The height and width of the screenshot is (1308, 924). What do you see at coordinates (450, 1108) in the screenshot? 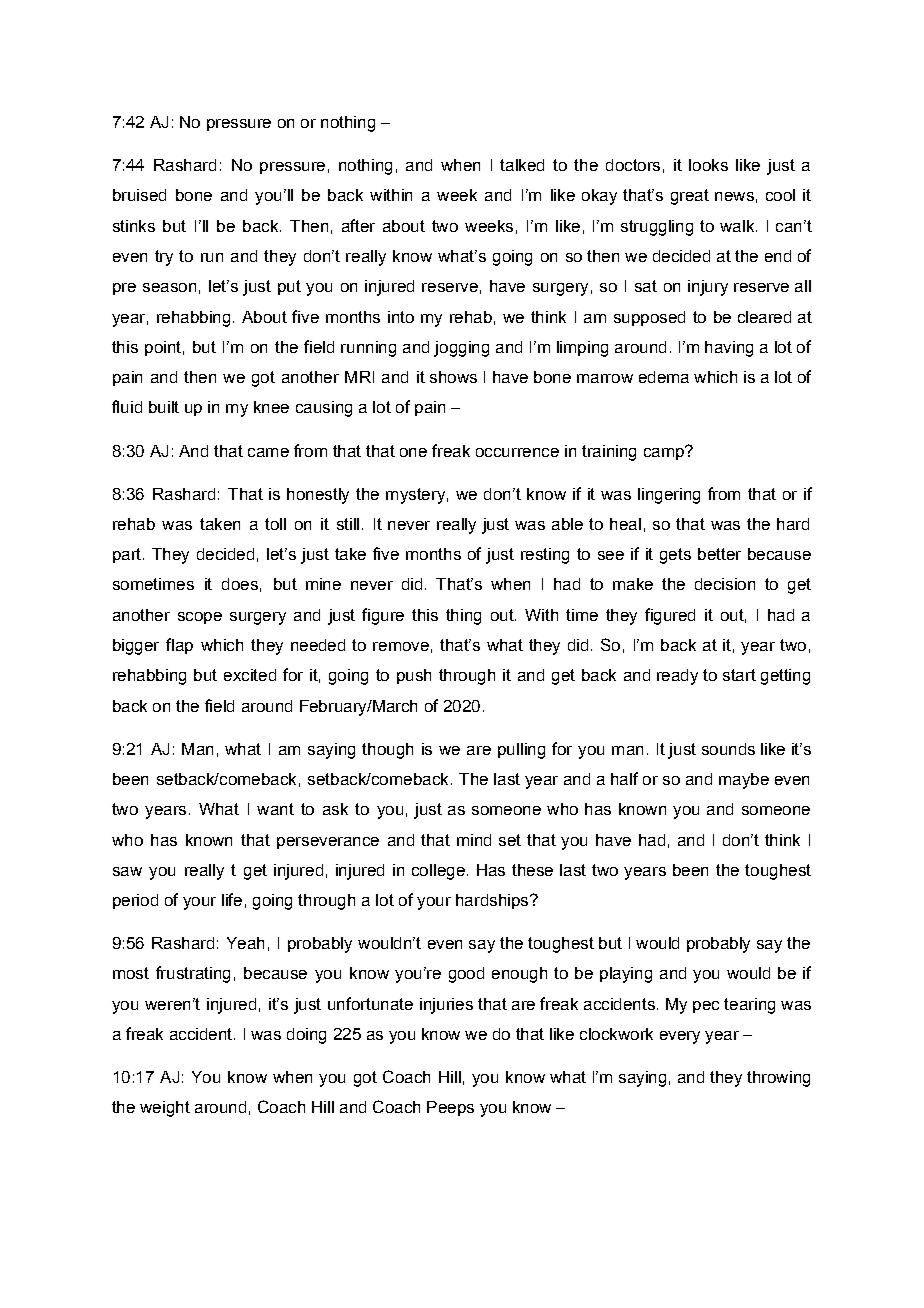
I see `Peeps` at bounding box center [450, 1108].
